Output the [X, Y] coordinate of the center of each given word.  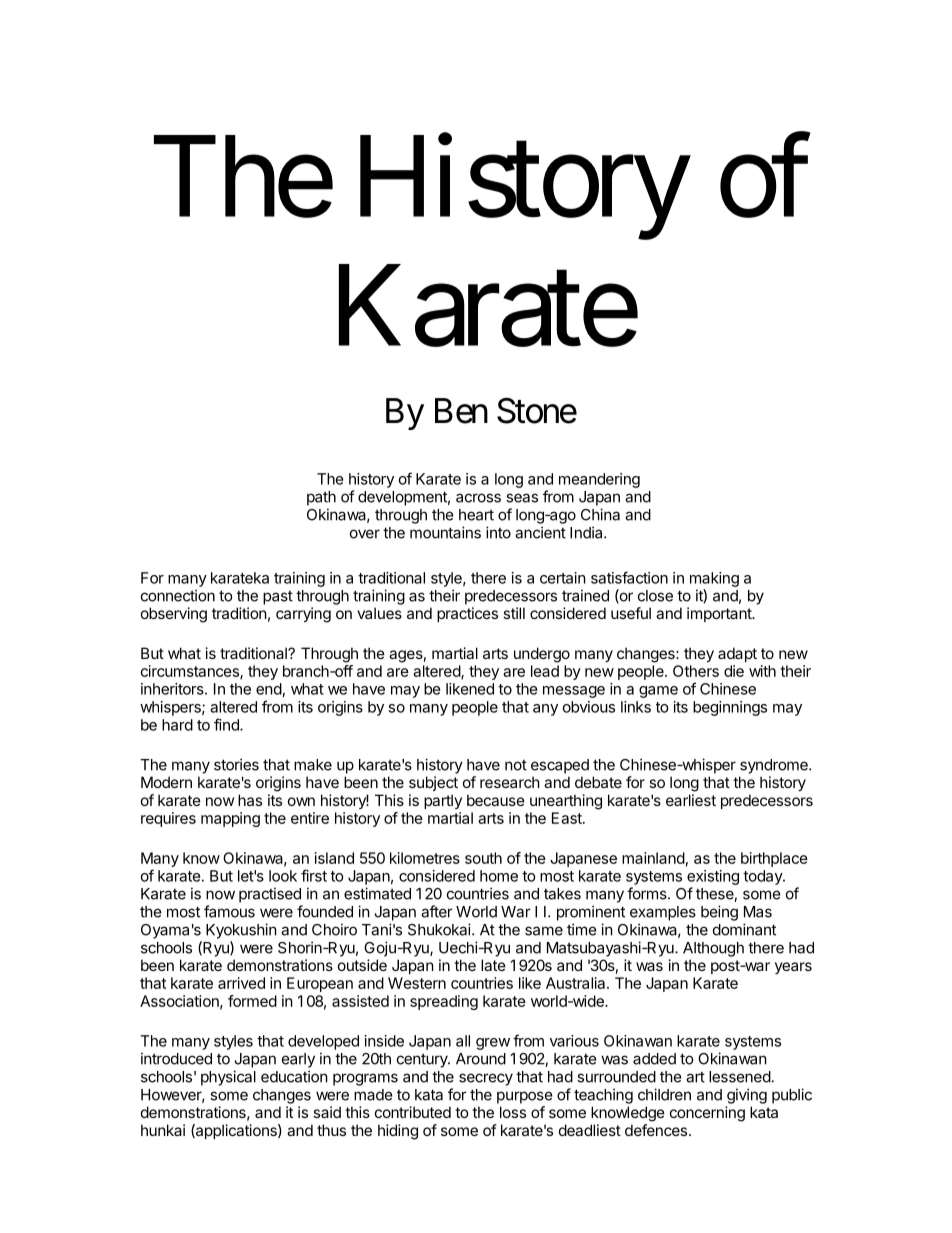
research [510, 782]
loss [513, 1112]
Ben [461, 411]
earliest [691, 800]
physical [228, 1078]
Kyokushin [241, 931]
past [278, 598]
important [720, 614]
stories [236, 764]
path [321, 498]
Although [713, 949]
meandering [599, 480]
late [493, 965]
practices [467, 614]
